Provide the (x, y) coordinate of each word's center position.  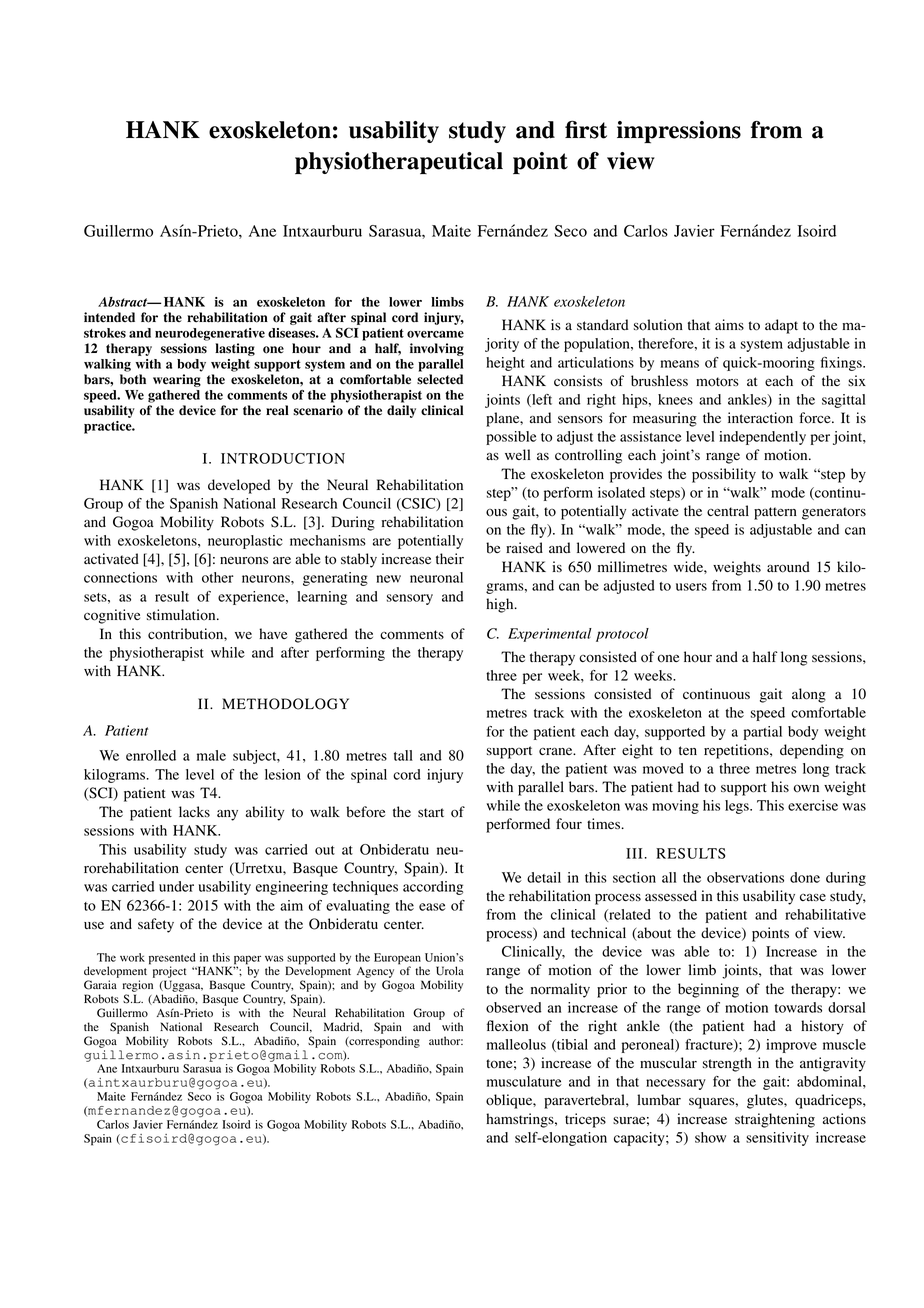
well (517, 454)
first (586, 130)
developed (239, 486)
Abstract (124, 302)
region (138, 987)
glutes (766, 1101)
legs (738, 807)
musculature (524, 1081)
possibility (724, 475)
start (431, 812)
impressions (679, 132)
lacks (194, 811)
